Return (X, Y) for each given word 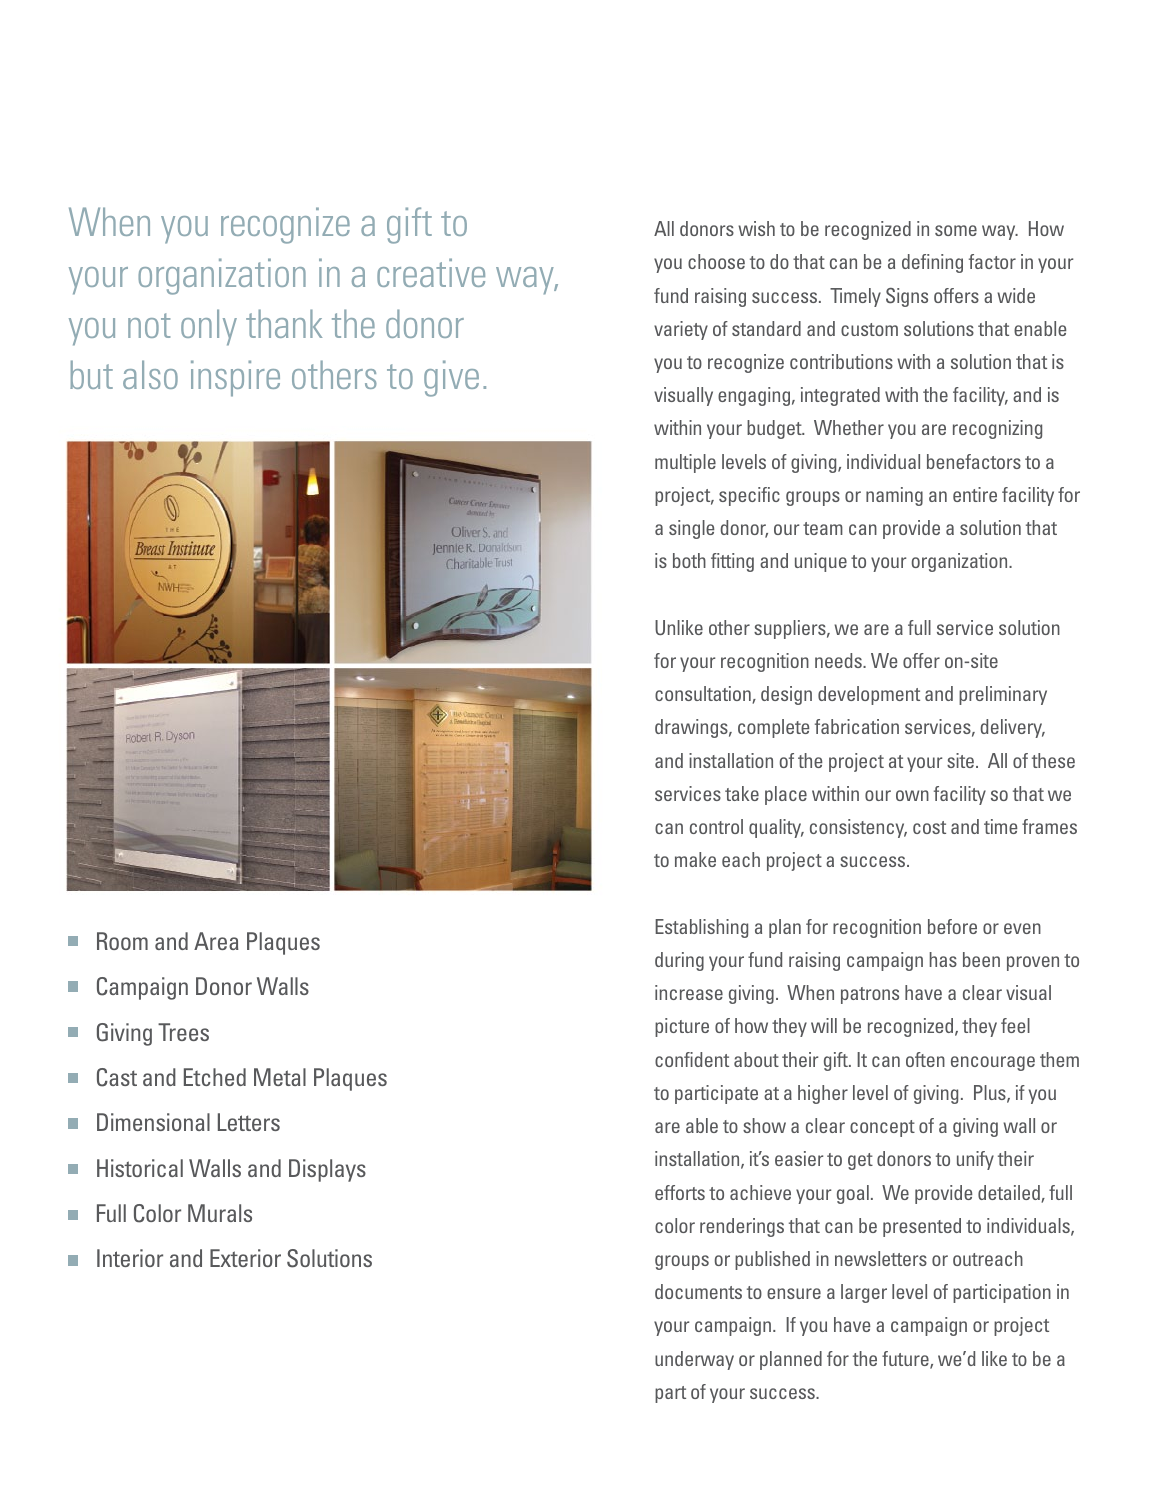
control (716, 826)
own (912, 795)
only (209, 327)
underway (694, 1360)
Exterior (245, 1258)
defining (932, 263)
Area (216, 941)
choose (716, 261)
